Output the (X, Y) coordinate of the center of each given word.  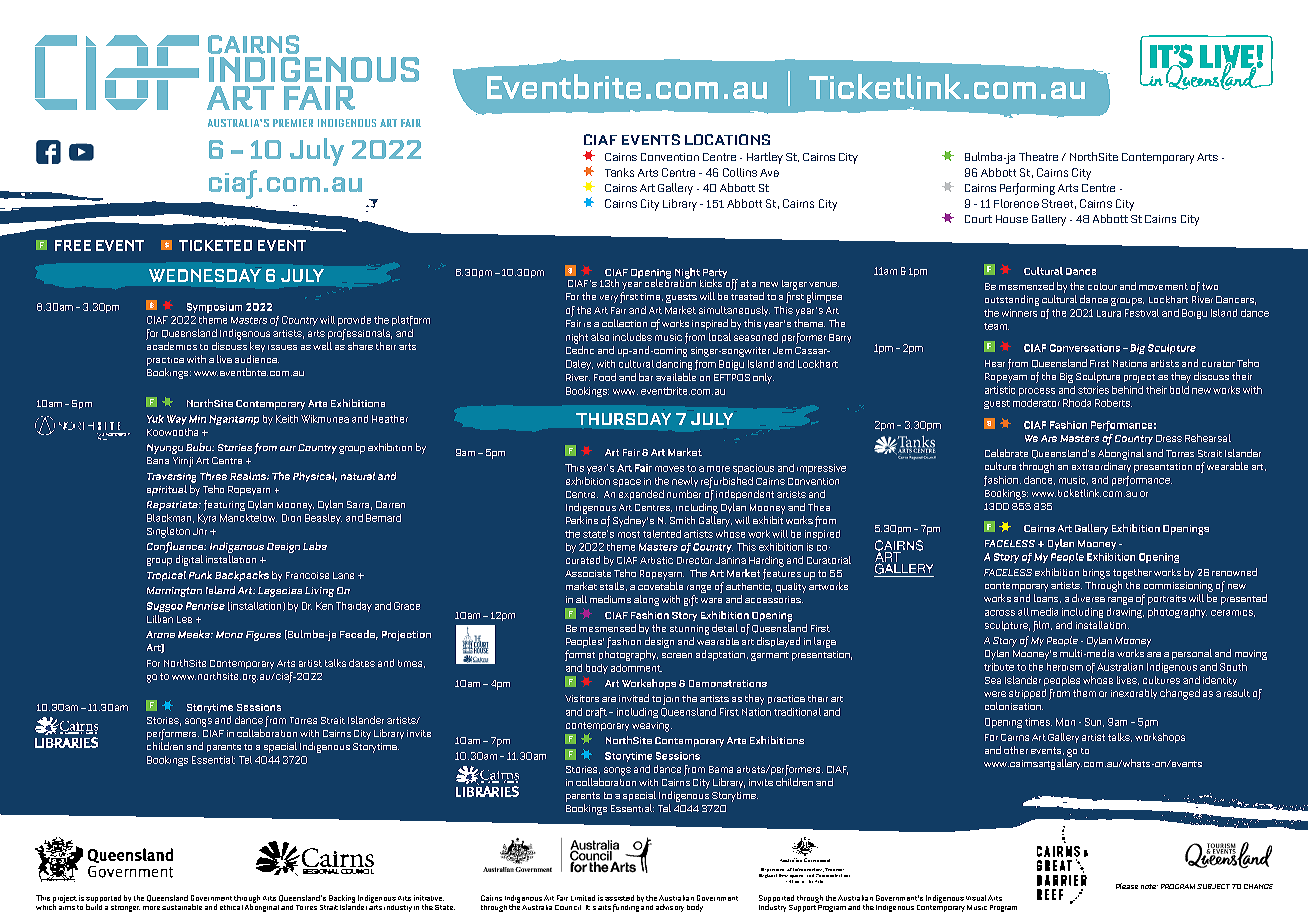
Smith (682, 520)
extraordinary (1101, 467)
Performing (1027, 189)
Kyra (207, 519)
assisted (619, 898)
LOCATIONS (727, 139)
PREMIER (293, 123)
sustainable (182, 907)
